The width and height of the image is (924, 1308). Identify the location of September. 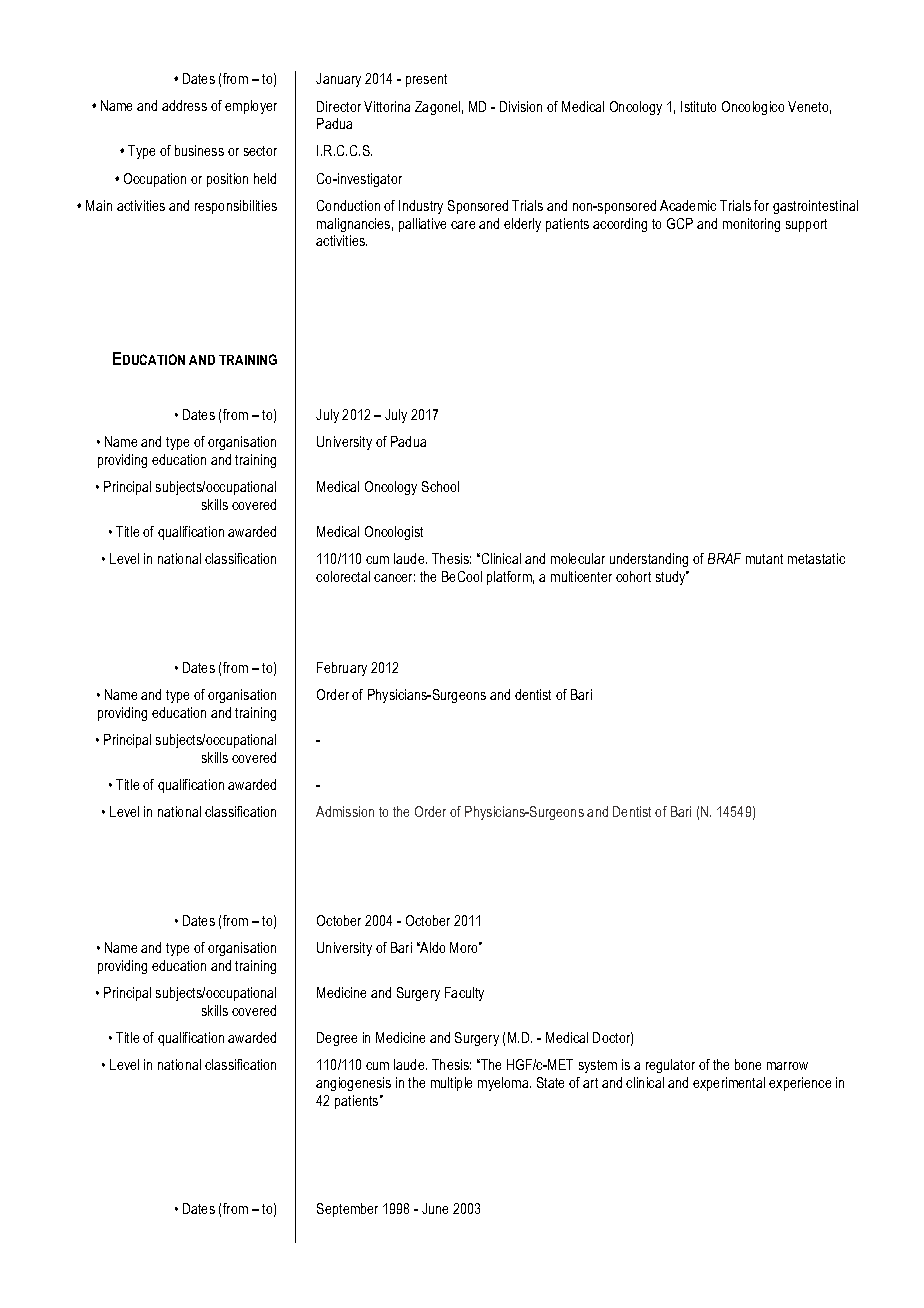
(347, 1210).
